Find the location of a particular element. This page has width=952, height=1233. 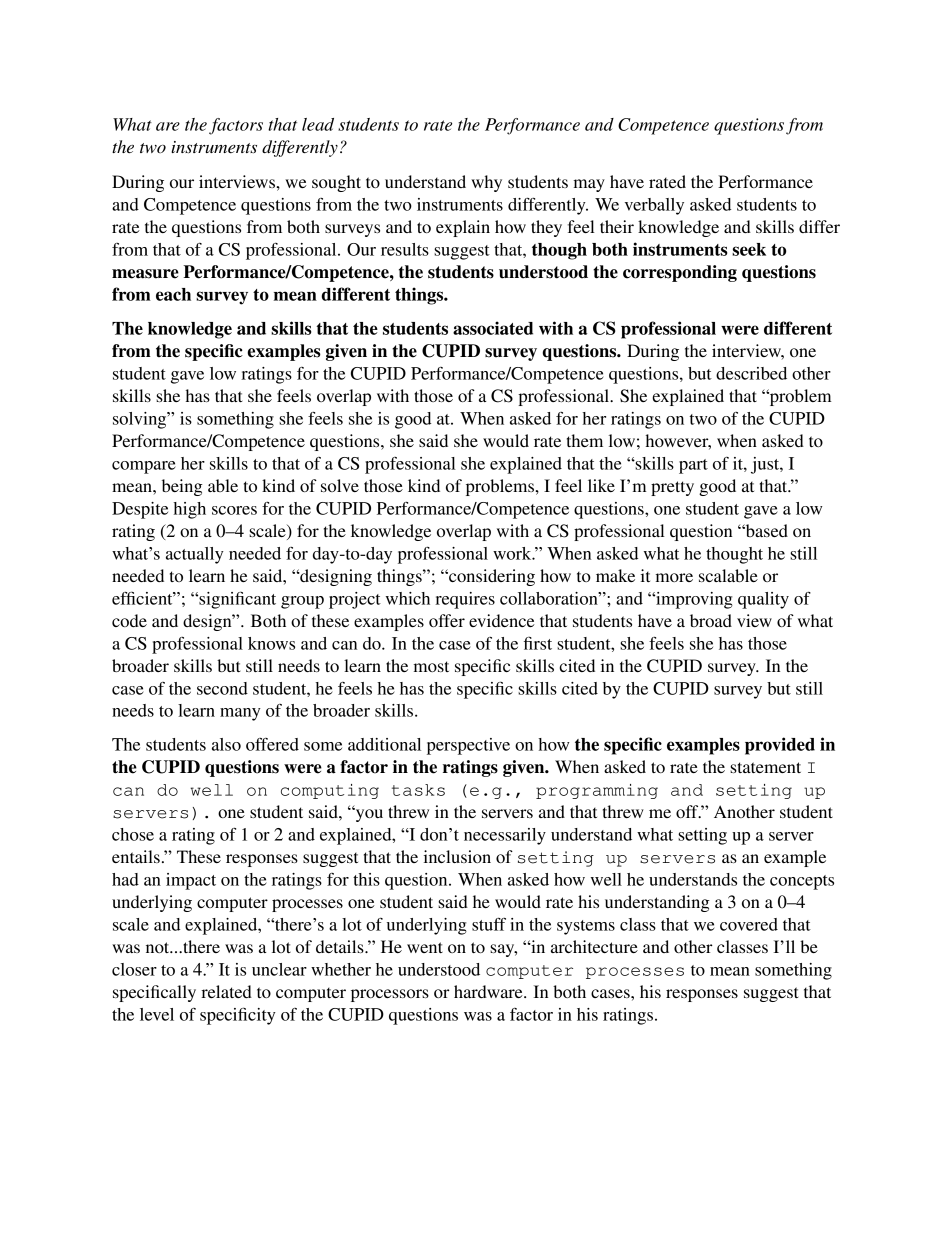

considering is located at coordinates (491, 577).
